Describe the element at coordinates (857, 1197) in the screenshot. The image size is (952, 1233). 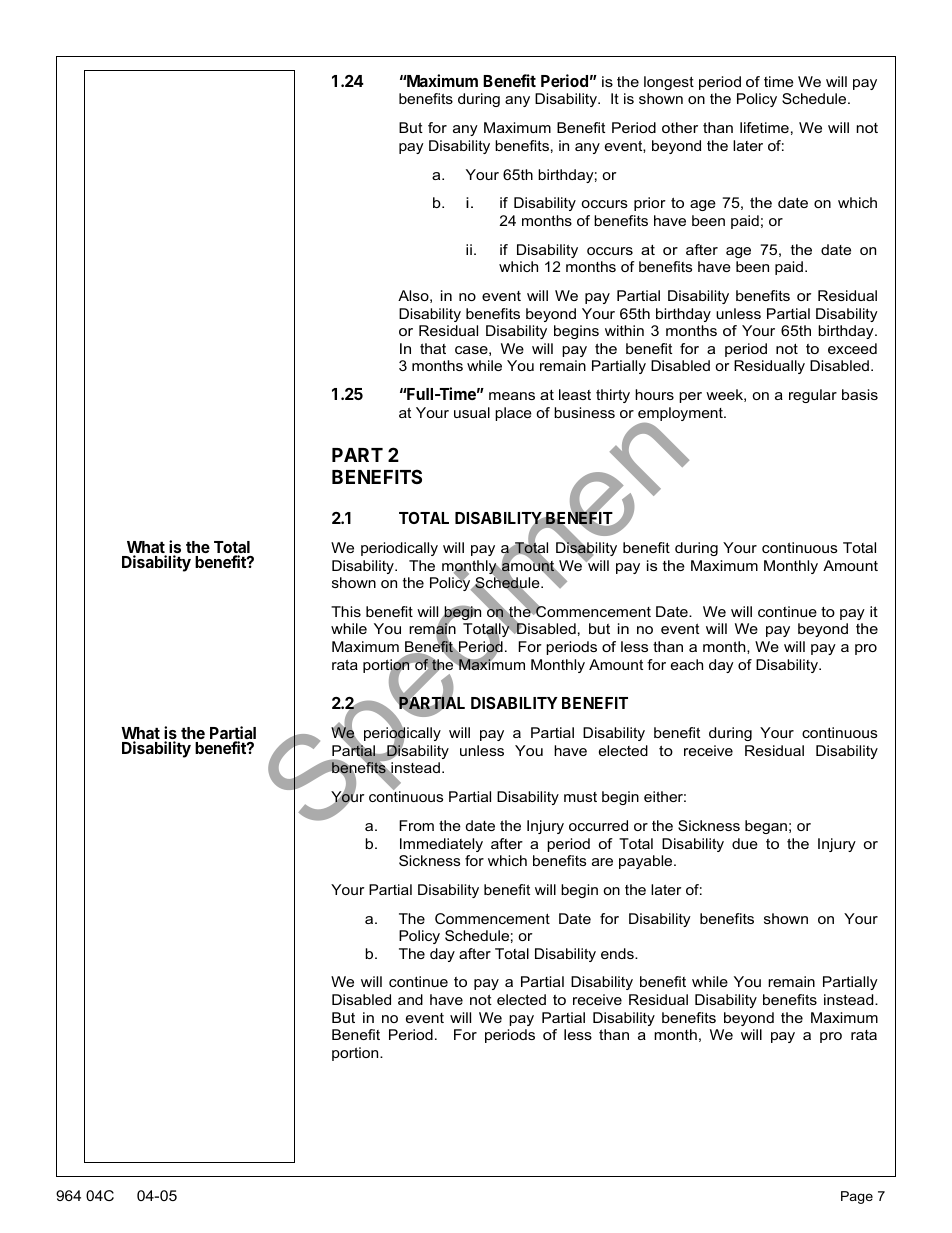
I see `Page` at that location.
